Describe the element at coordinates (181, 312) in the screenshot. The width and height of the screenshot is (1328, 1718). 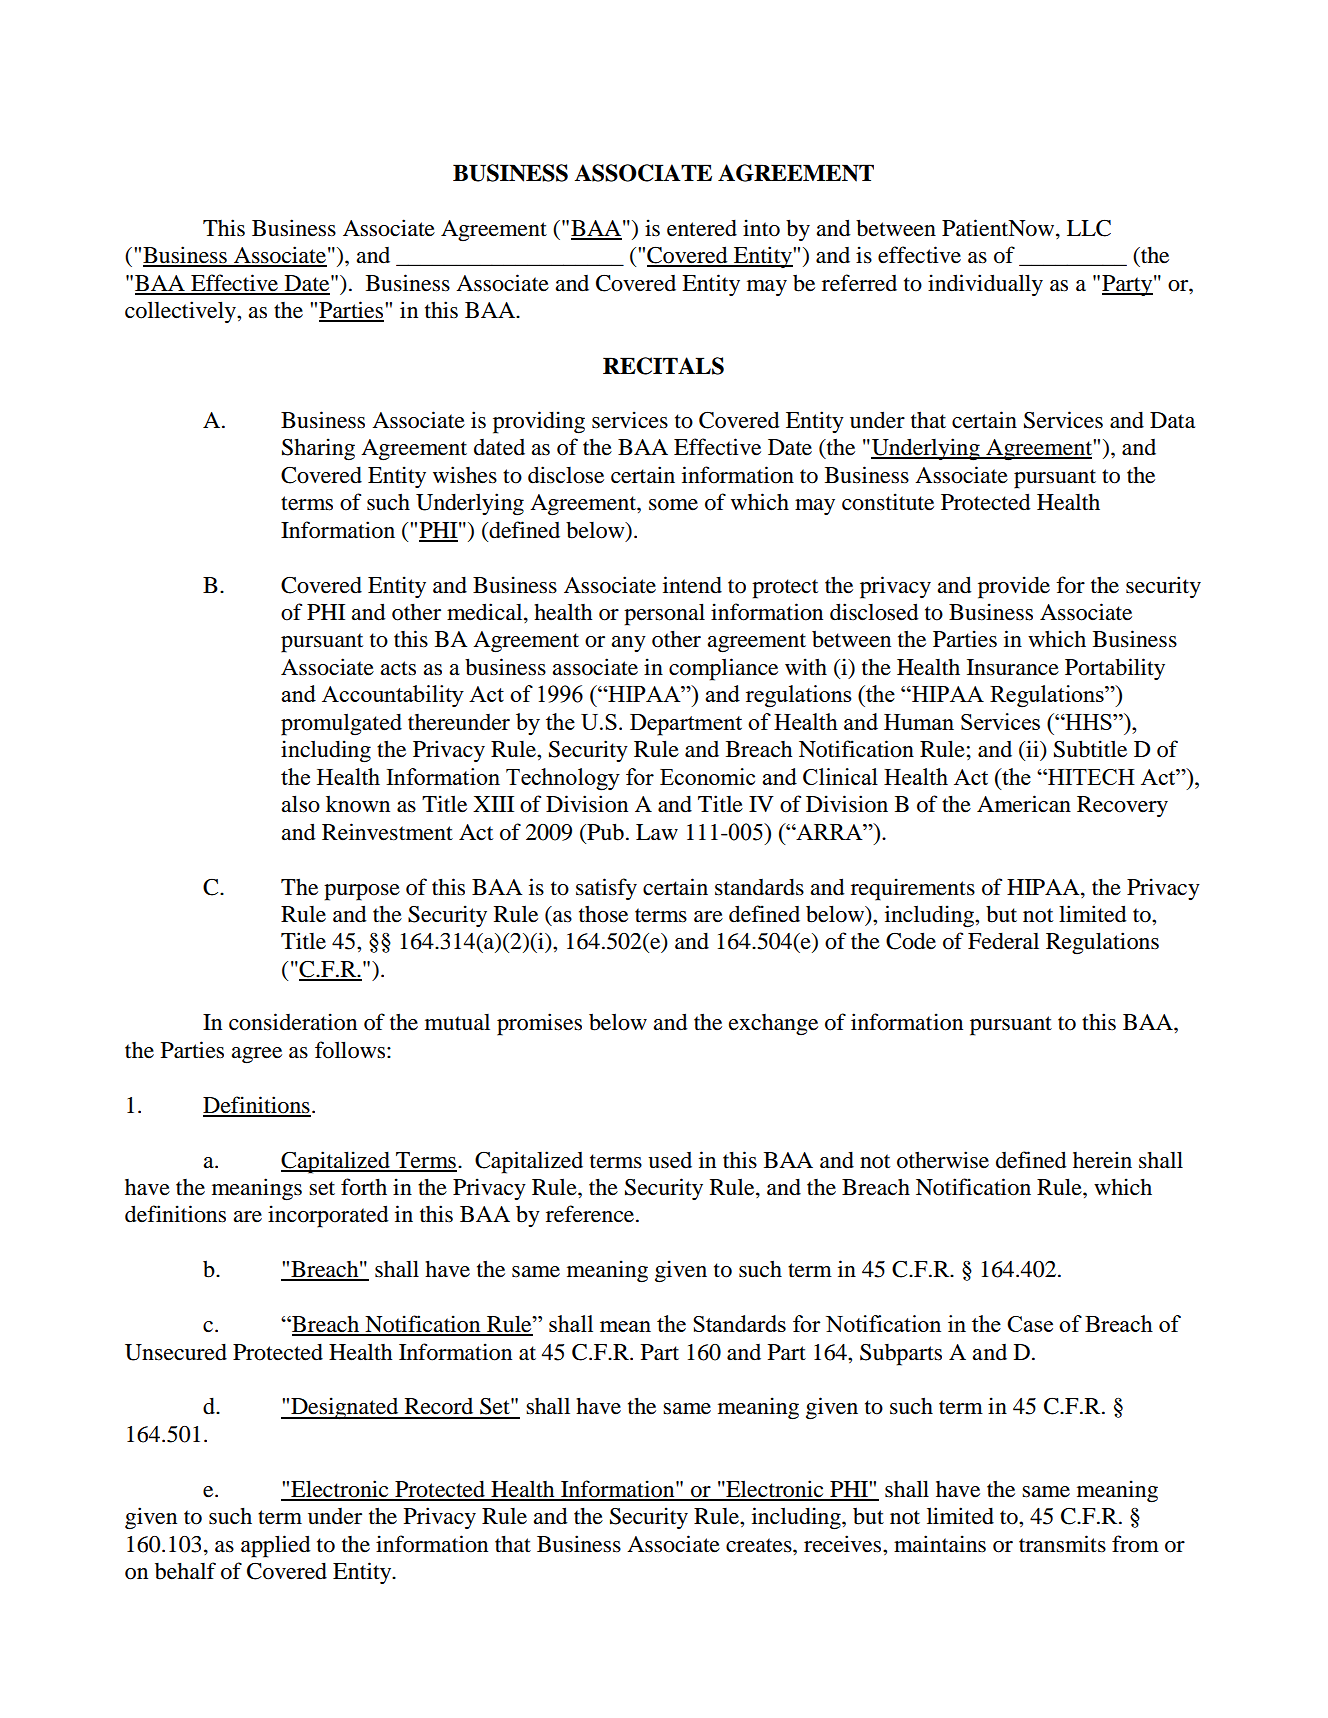
I see `collectively` at that location.
